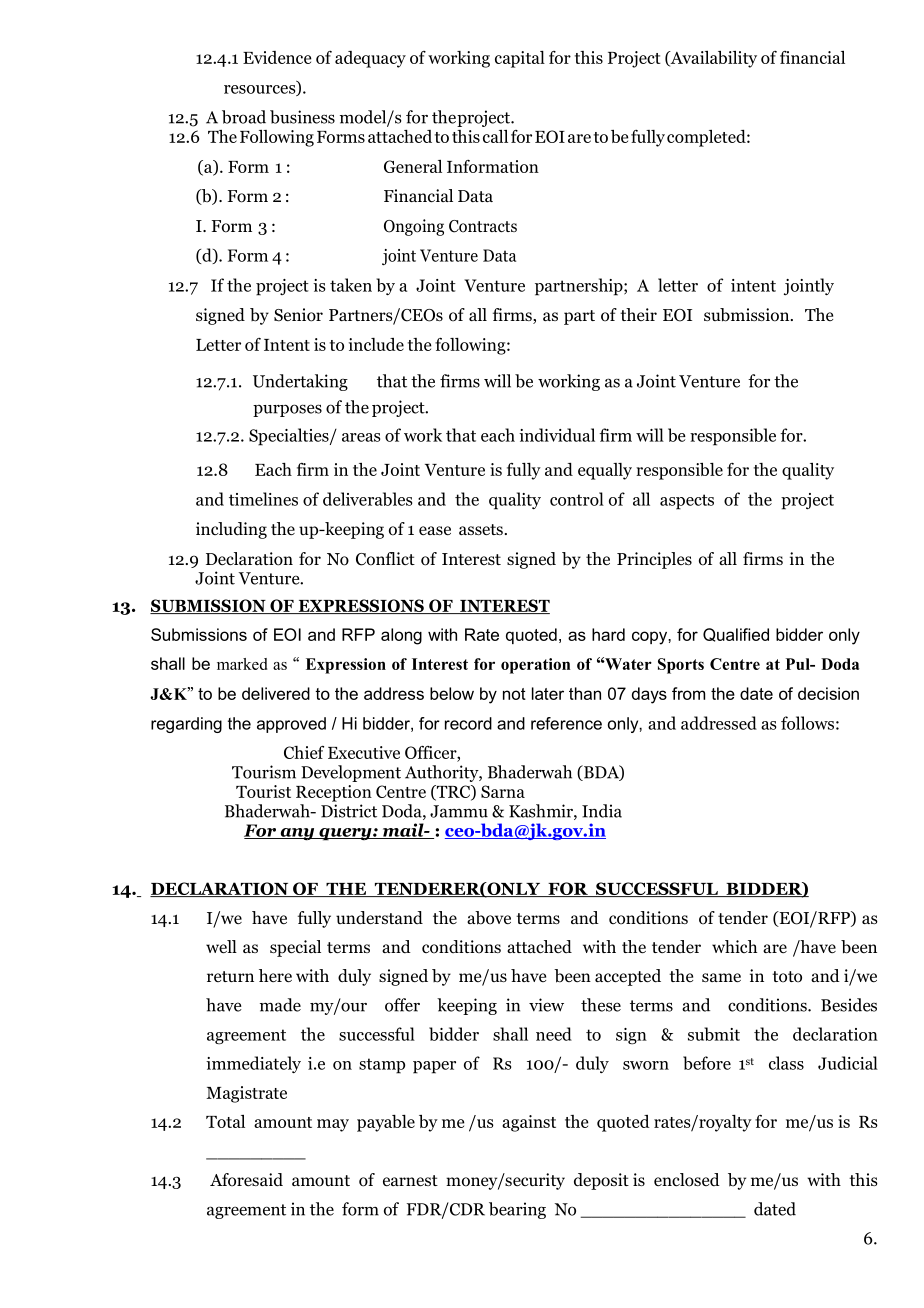  I want to click on resources, so click(261, 90).
